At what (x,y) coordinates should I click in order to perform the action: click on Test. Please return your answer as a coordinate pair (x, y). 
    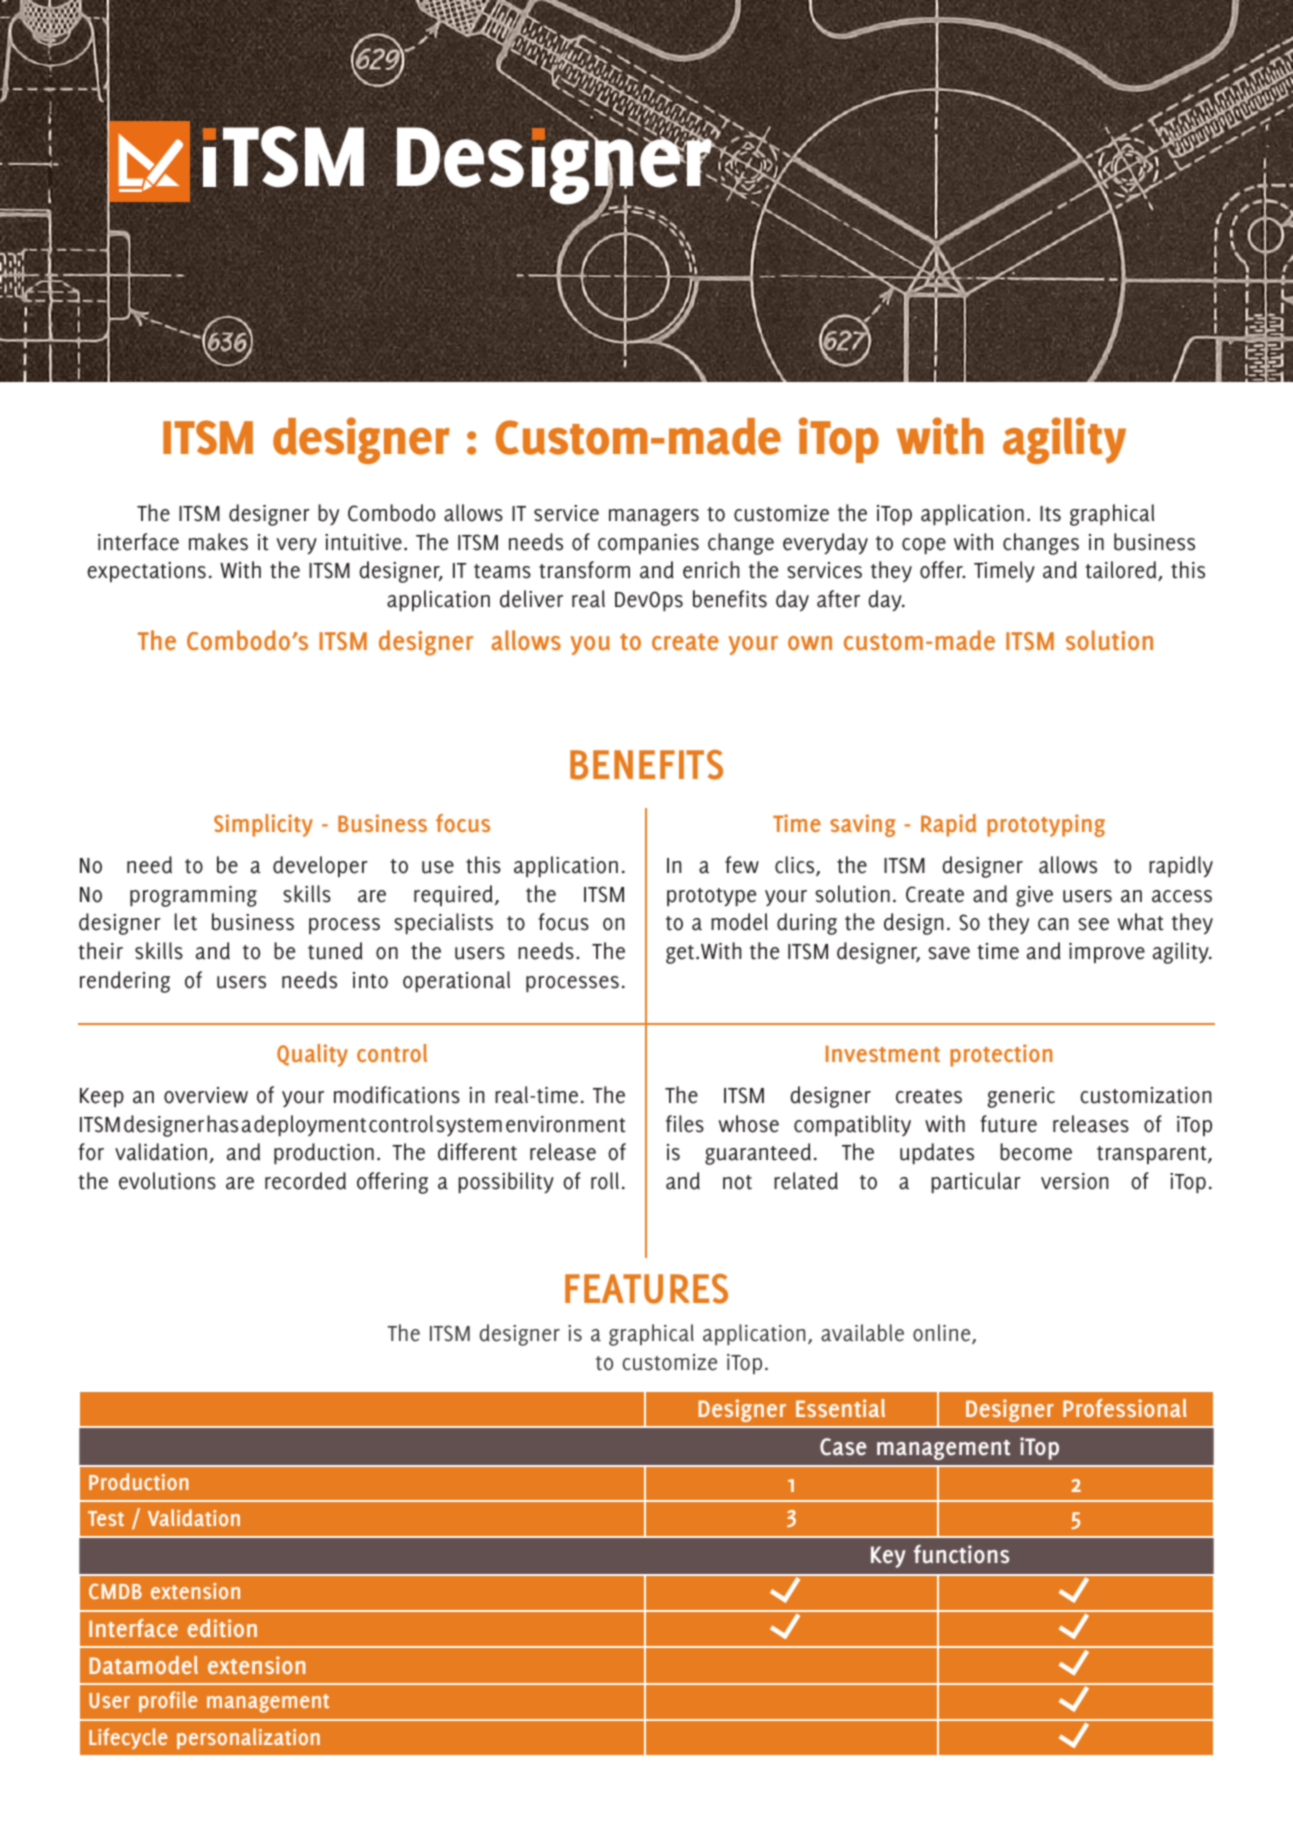
    Looking at the image, I should click on (106, 1518).
